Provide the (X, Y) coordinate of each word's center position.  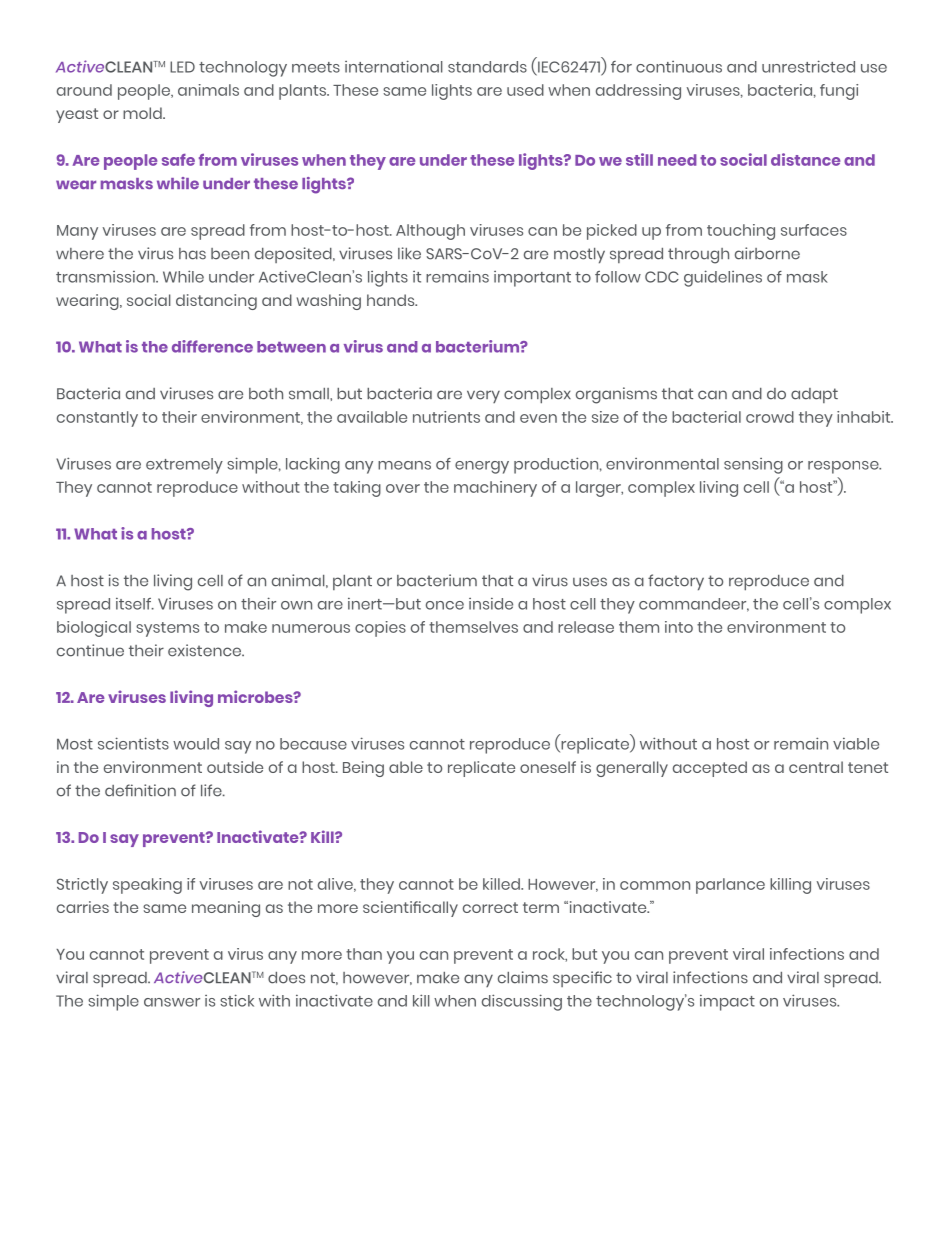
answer (172, 1002)
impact (727, 1003)
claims (523, 977)
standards (487, 67)
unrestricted (808, 66)
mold (143, 113)
